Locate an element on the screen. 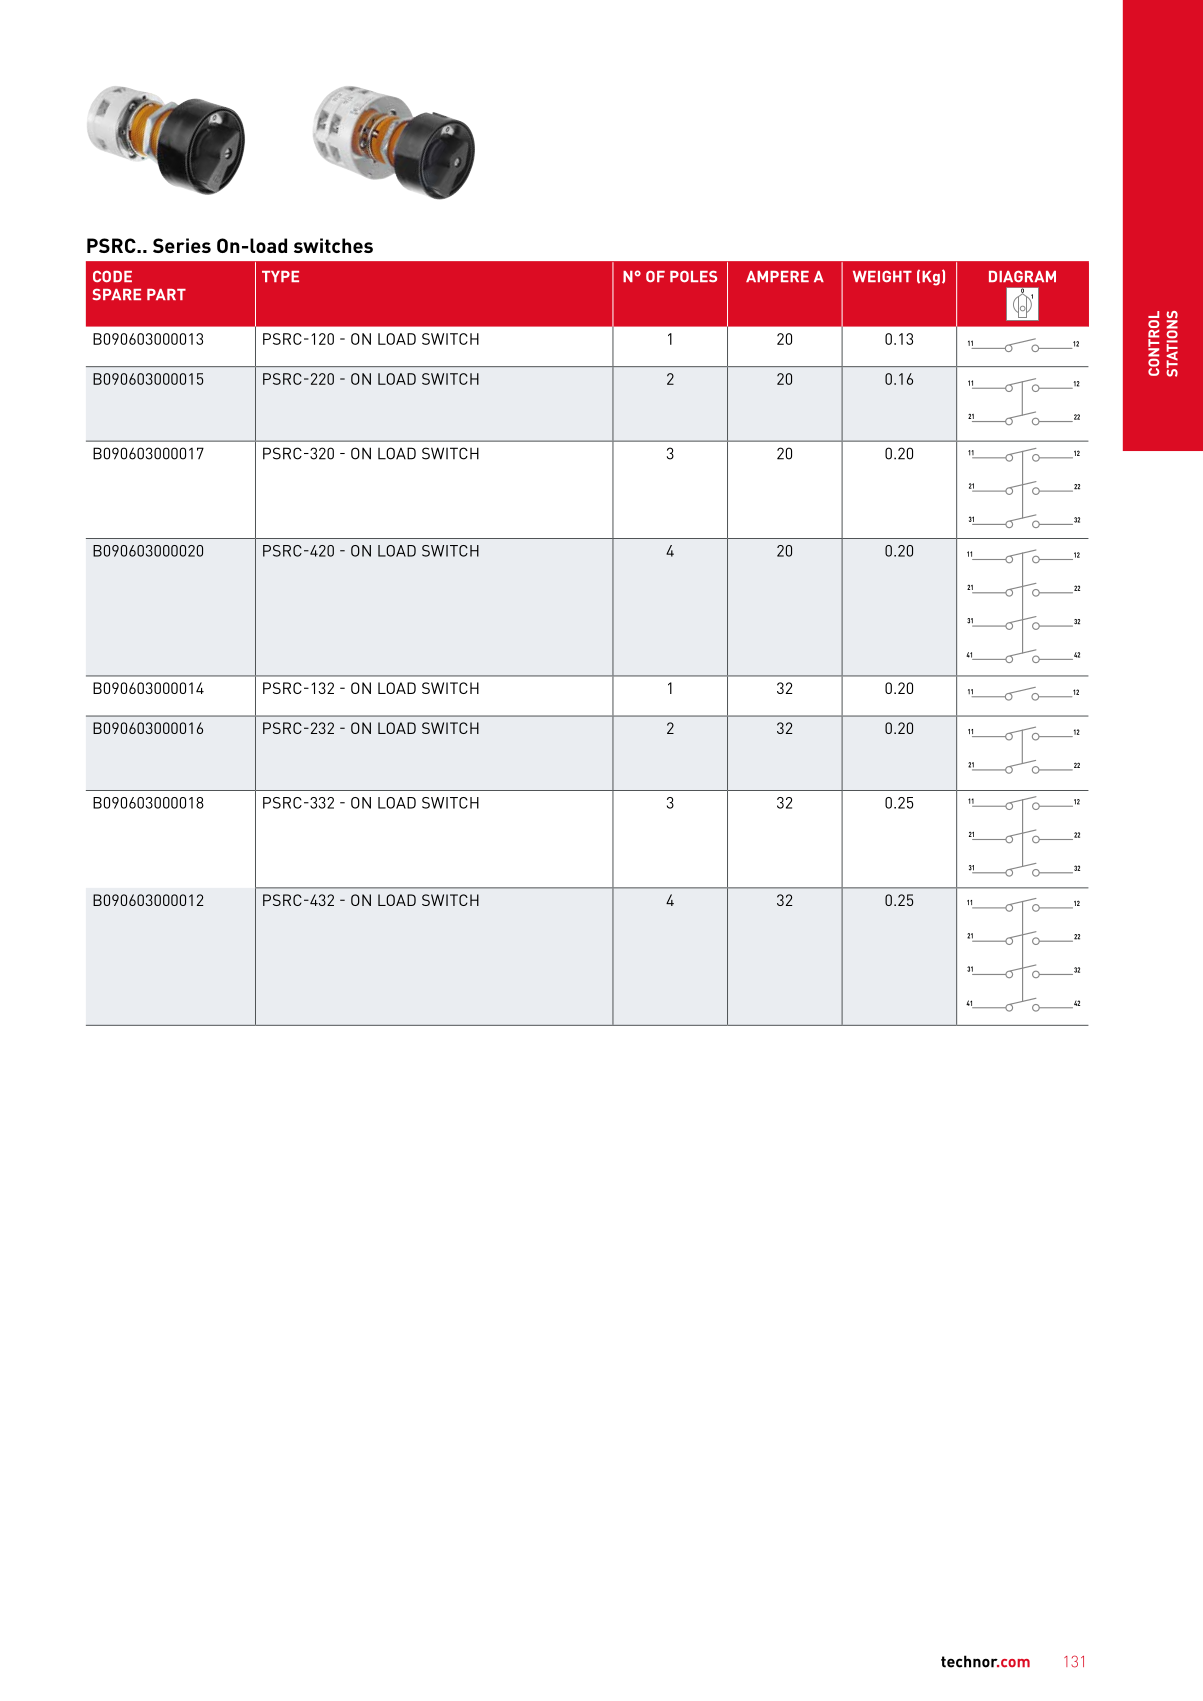 This screenshot has width=1203, height=1701. WEIGHT is located at coordinates (882, 276).
